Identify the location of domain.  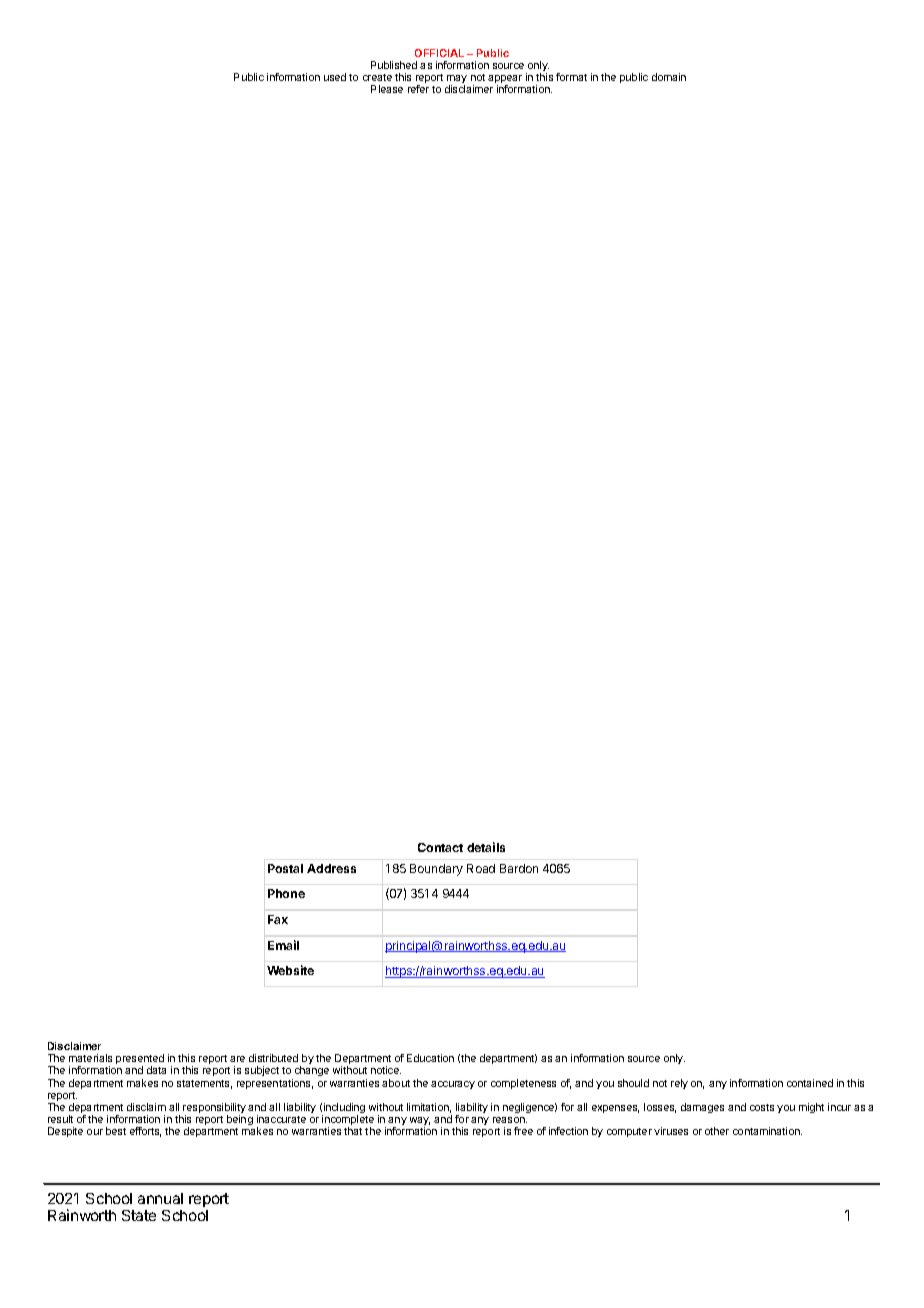
(669, 77).
